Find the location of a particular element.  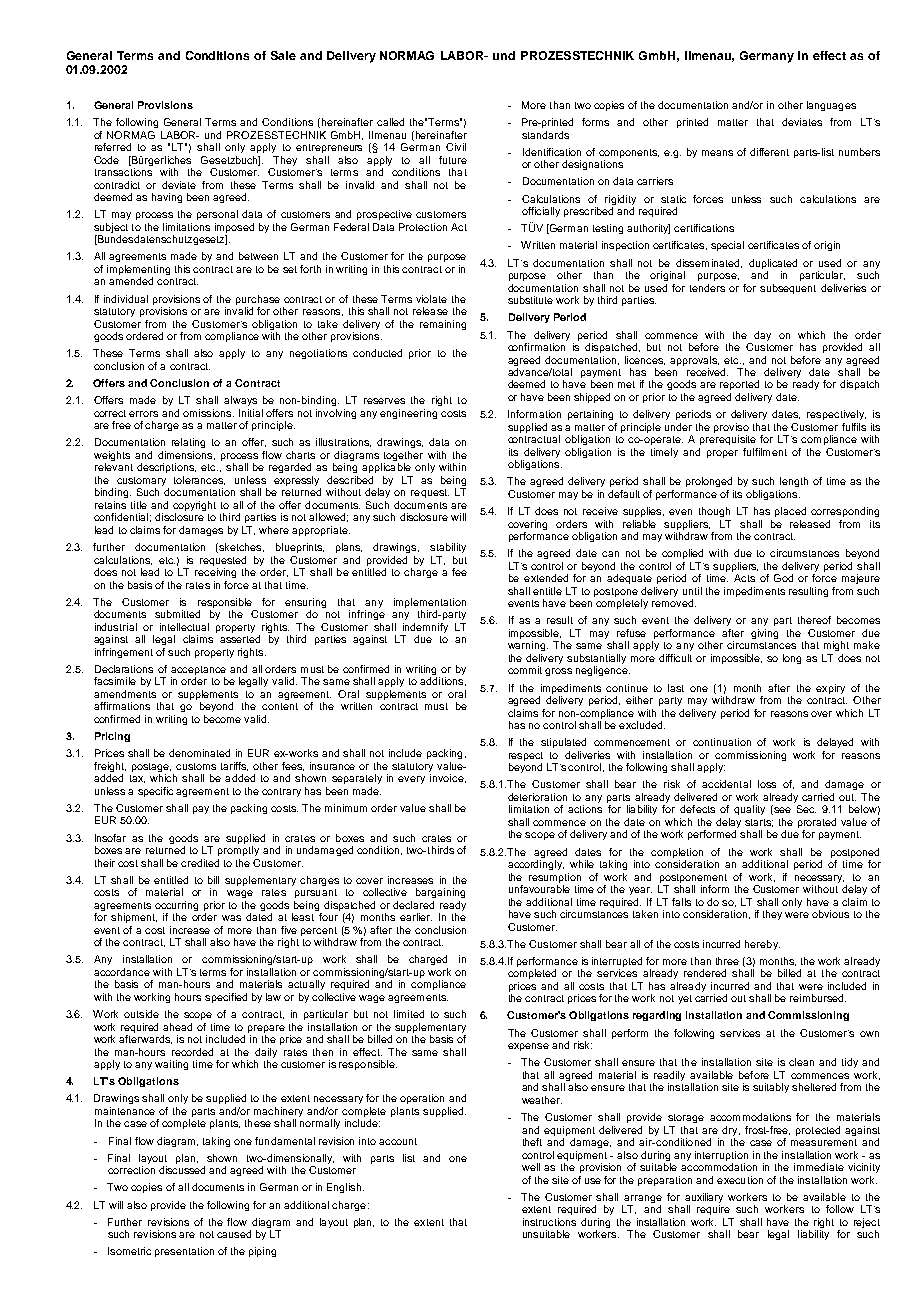

stability is located at coordinates (448, 548).
